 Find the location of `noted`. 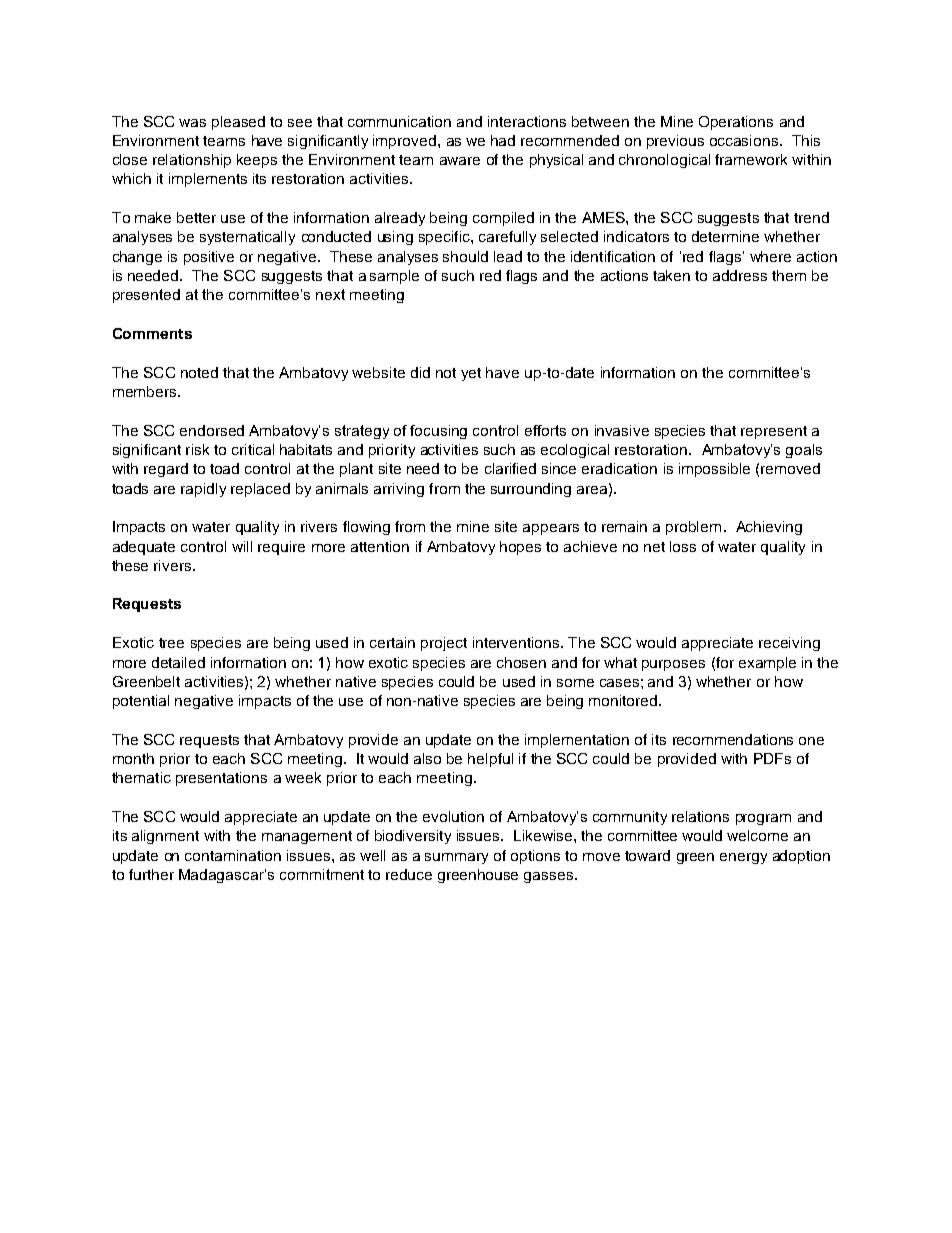

noted is located at coordinates (199, 372).
